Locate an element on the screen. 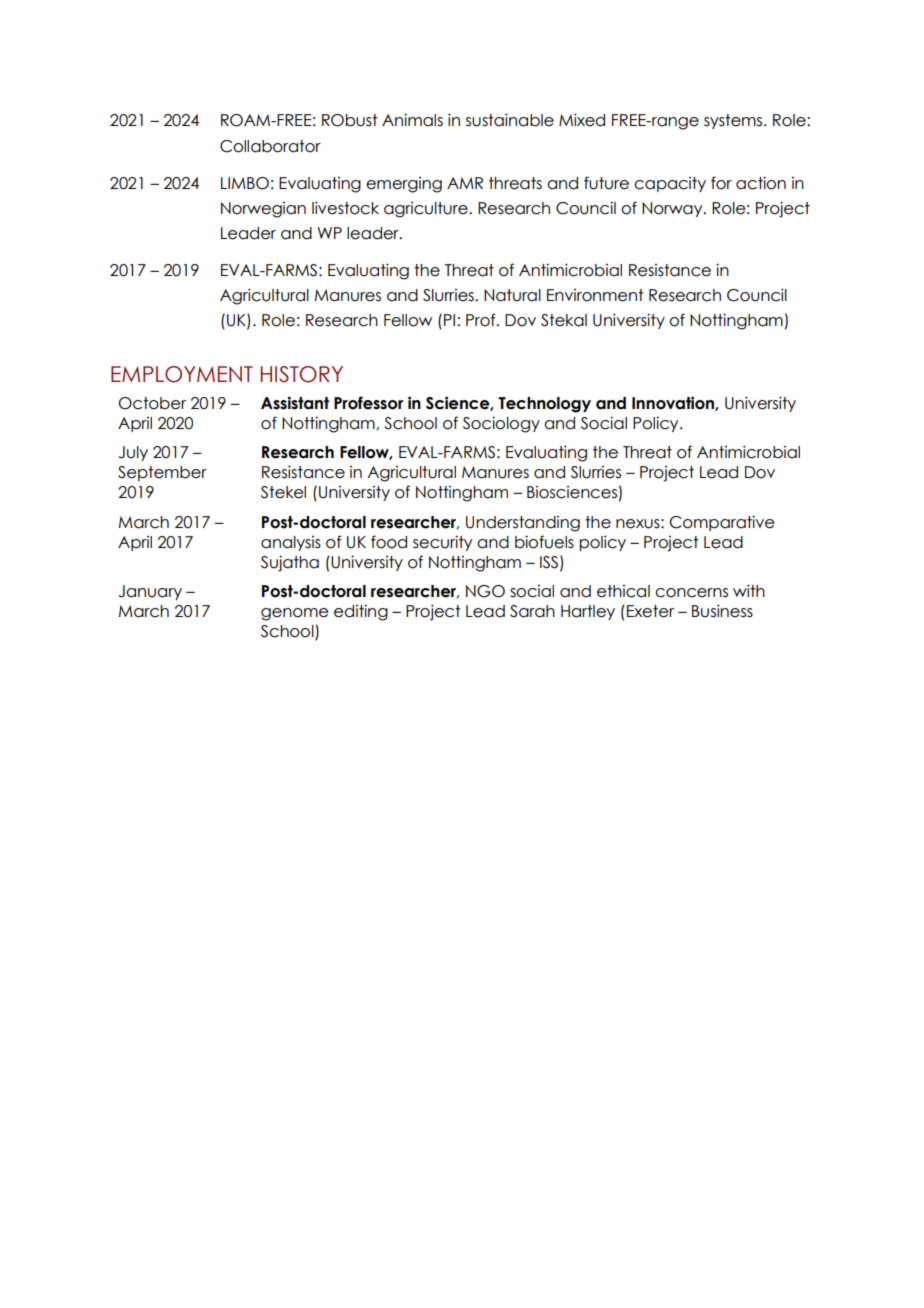 The image size is (924, 1308). January is located at coordinates (150, 592).
